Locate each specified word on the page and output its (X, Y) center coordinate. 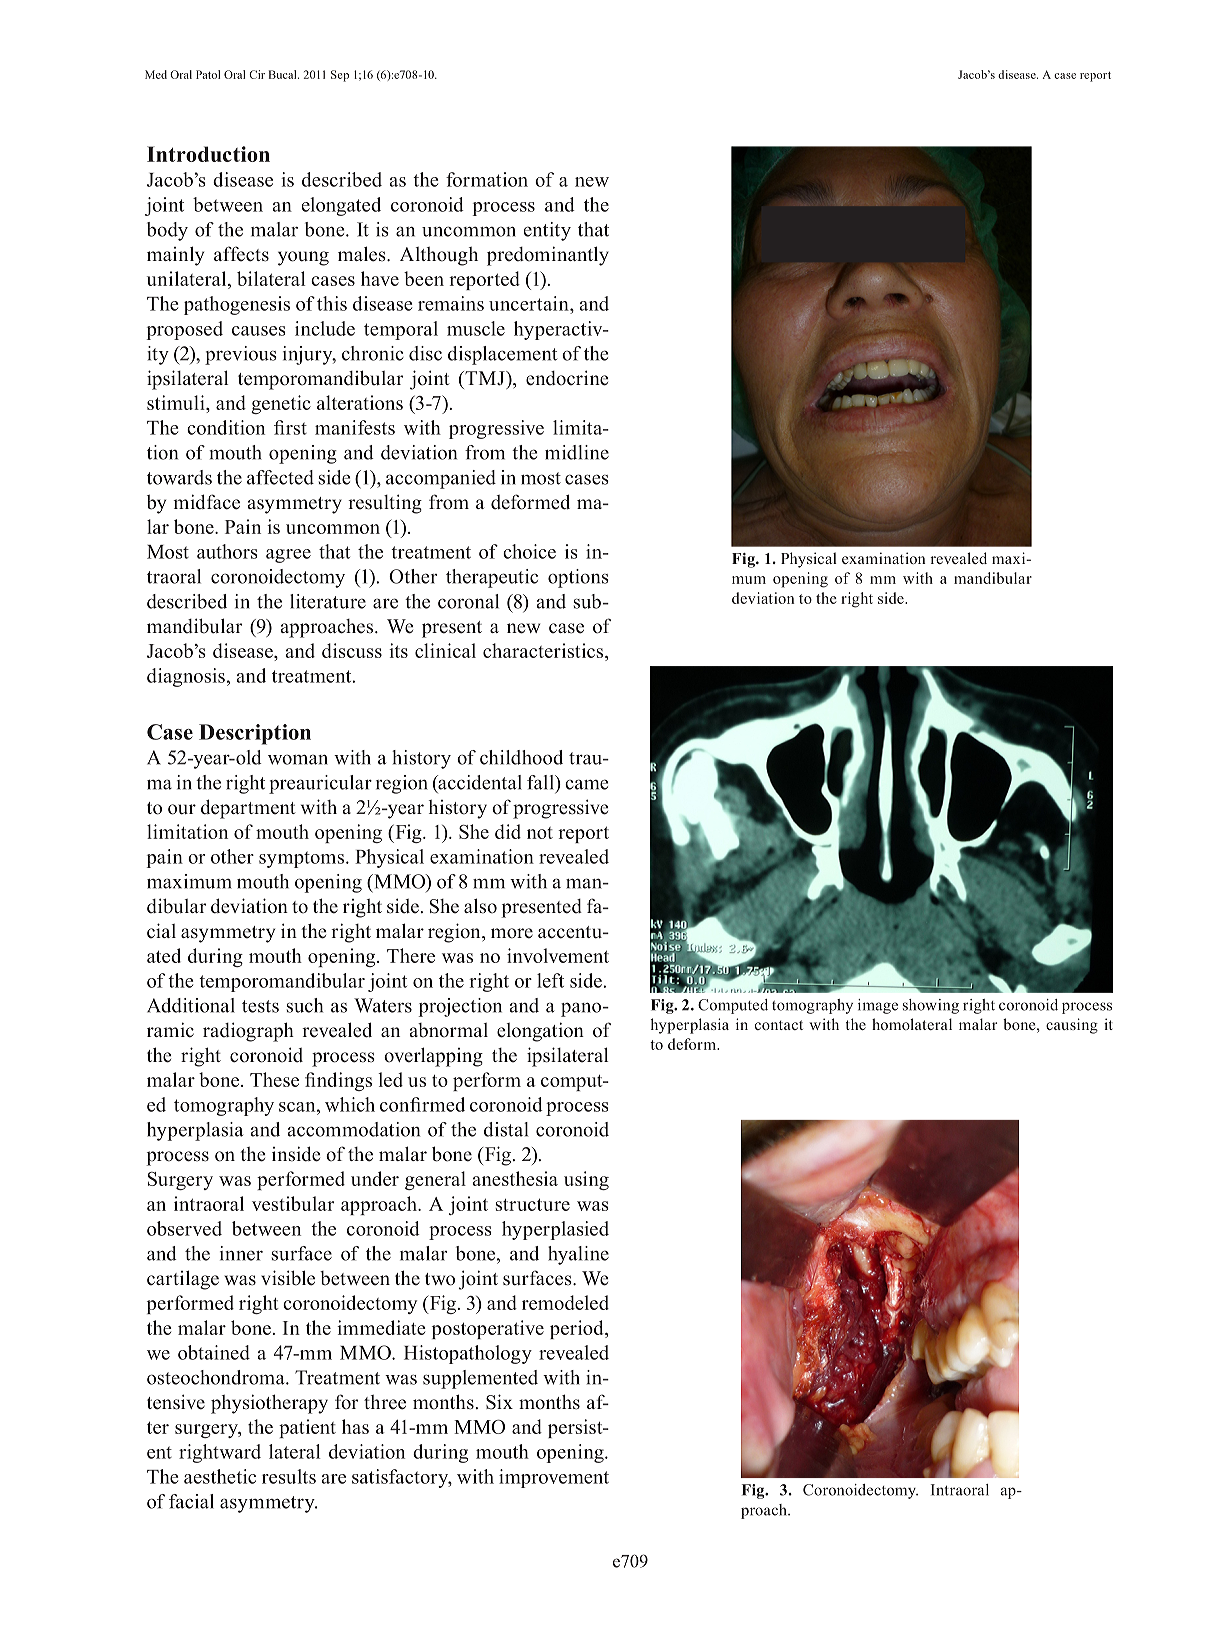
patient (307, 1428)
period (578, 1329)
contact (779, 1025)
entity (547, 231)
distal (506, 1129)
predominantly (548, 256)
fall (541, 782)
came (586, 784)
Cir (257, 74)
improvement (554, 1478)
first (290, 427)
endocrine (567, 378)
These (274, 1079)
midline (577, 452)
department (248, 809)
